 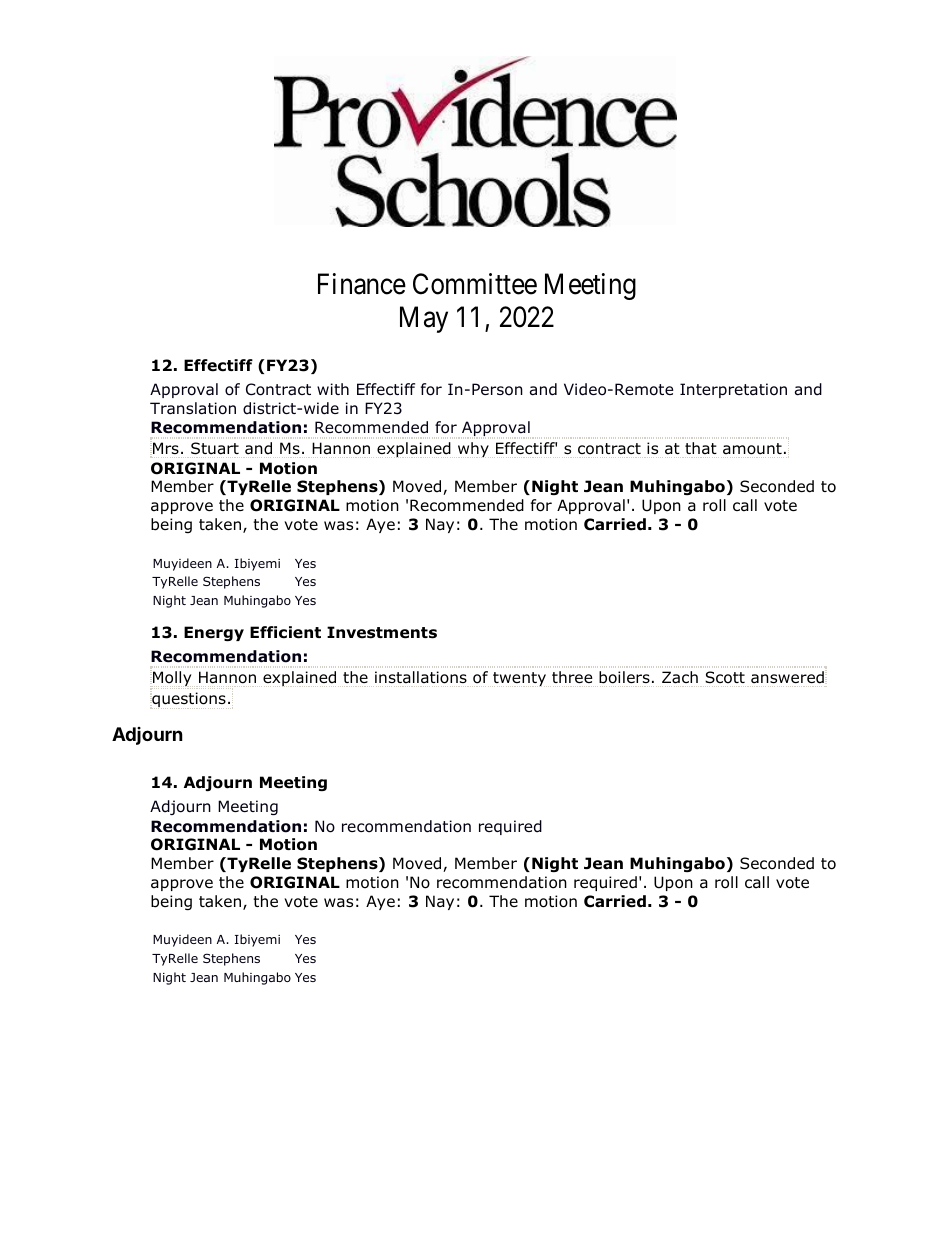 What do you see at coordinates (473, 450) in the page?
I see `why` at bounding box center [473, 450].
